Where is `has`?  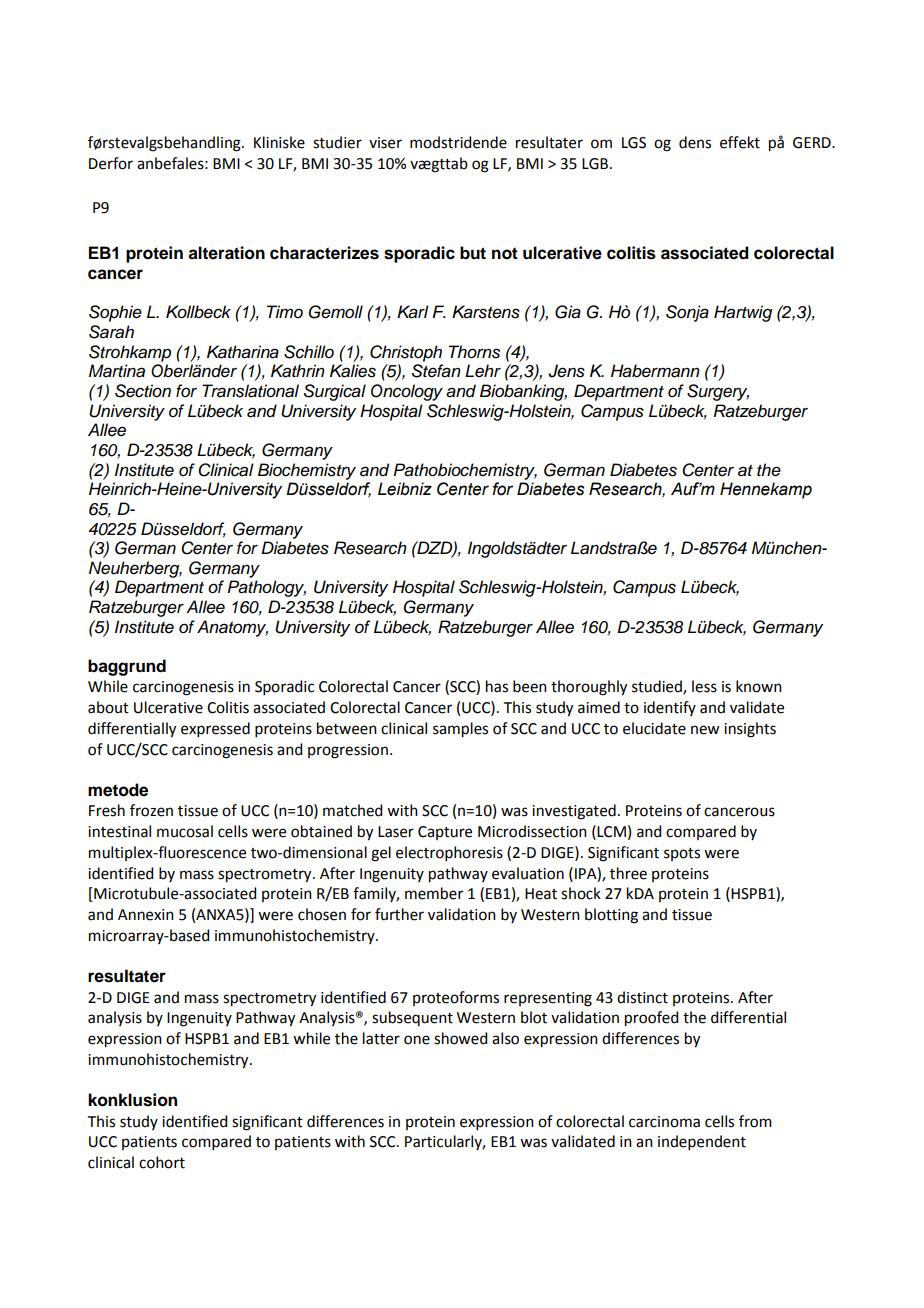
has is located at coordinates (497, 686).
